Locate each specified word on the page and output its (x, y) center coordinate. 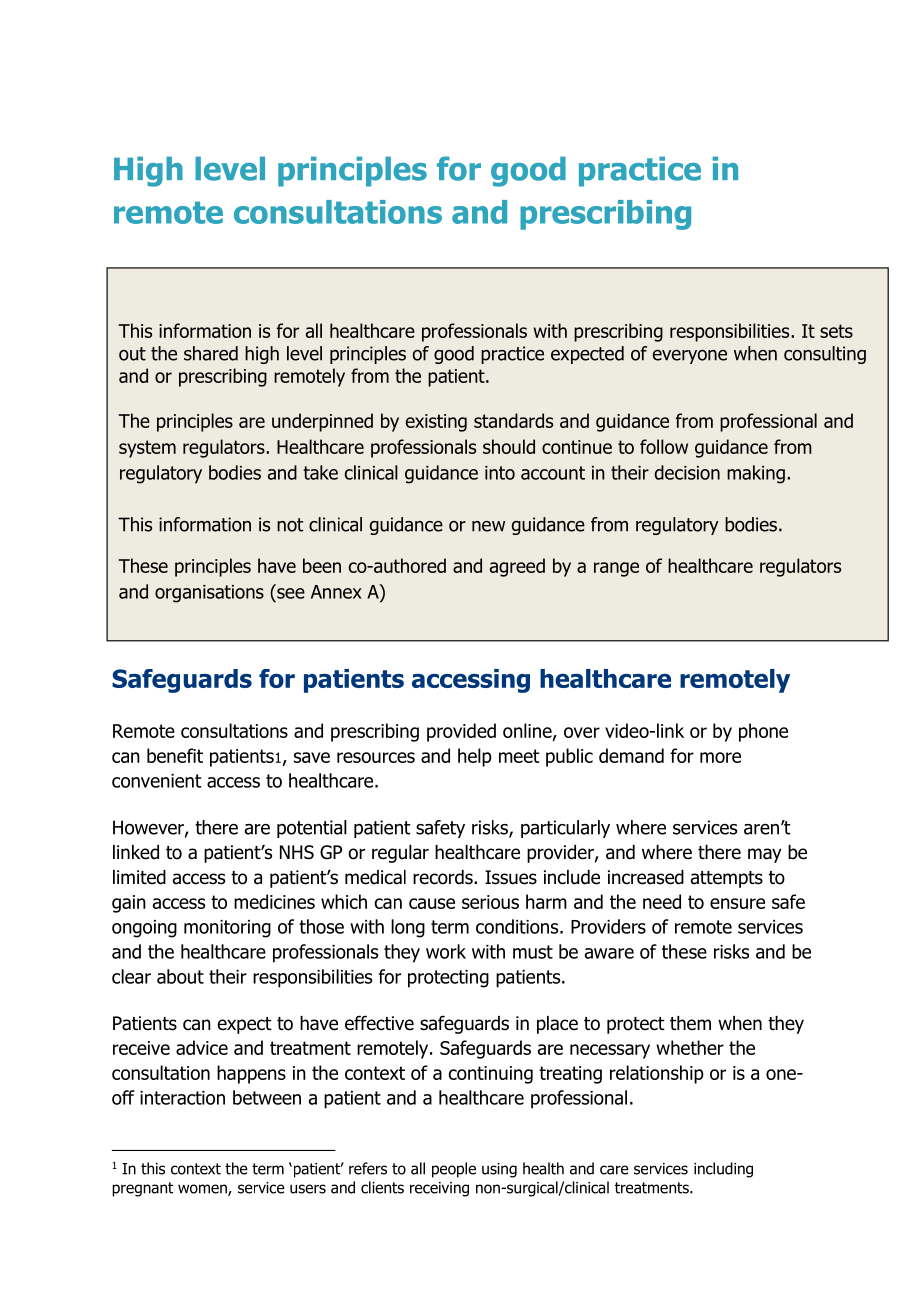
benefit (175, 755)
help (475, 757)
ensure (737, 903)
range (616, 569)
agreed (517, 567)
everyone (690, 357)
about (180, 976)
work (446, 951)
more (720, 757)
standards (513, 420)
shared (211, 353)
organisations (209, 594)
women (203, 1190)
